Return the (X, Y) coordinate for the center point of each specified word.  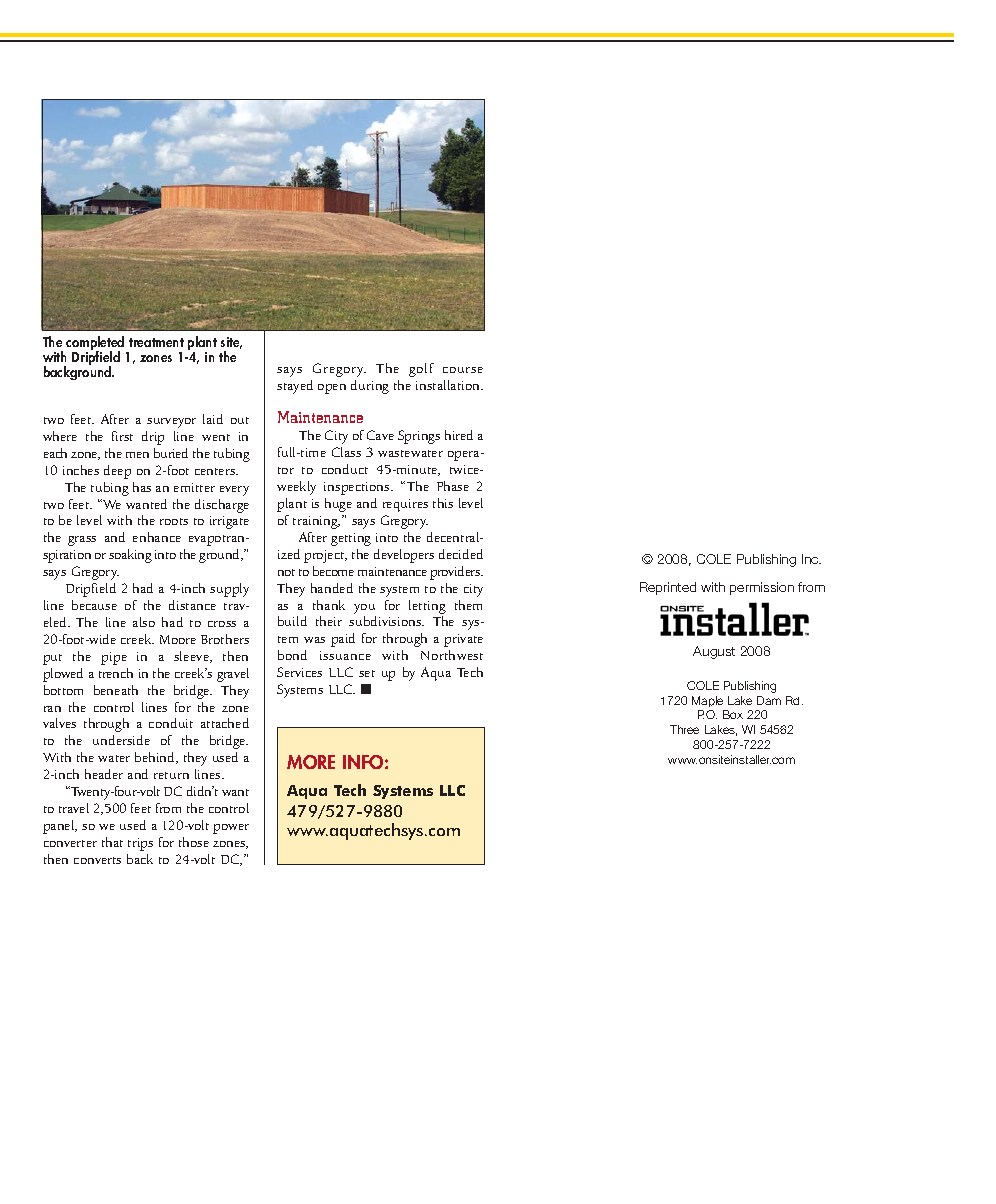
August (714, 652)
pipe (114, 658)
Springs (419, 437)
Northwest (452, 655)
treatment (156, 342)
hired (459, 435)
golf (421, 370)
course (463, 370)
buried (171, 453)
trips (140, 844)
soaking (130, 556)
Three (684, 729)
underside (121, 740)
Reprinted (668, 588)
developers (404, 556)
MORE (311, 762)
